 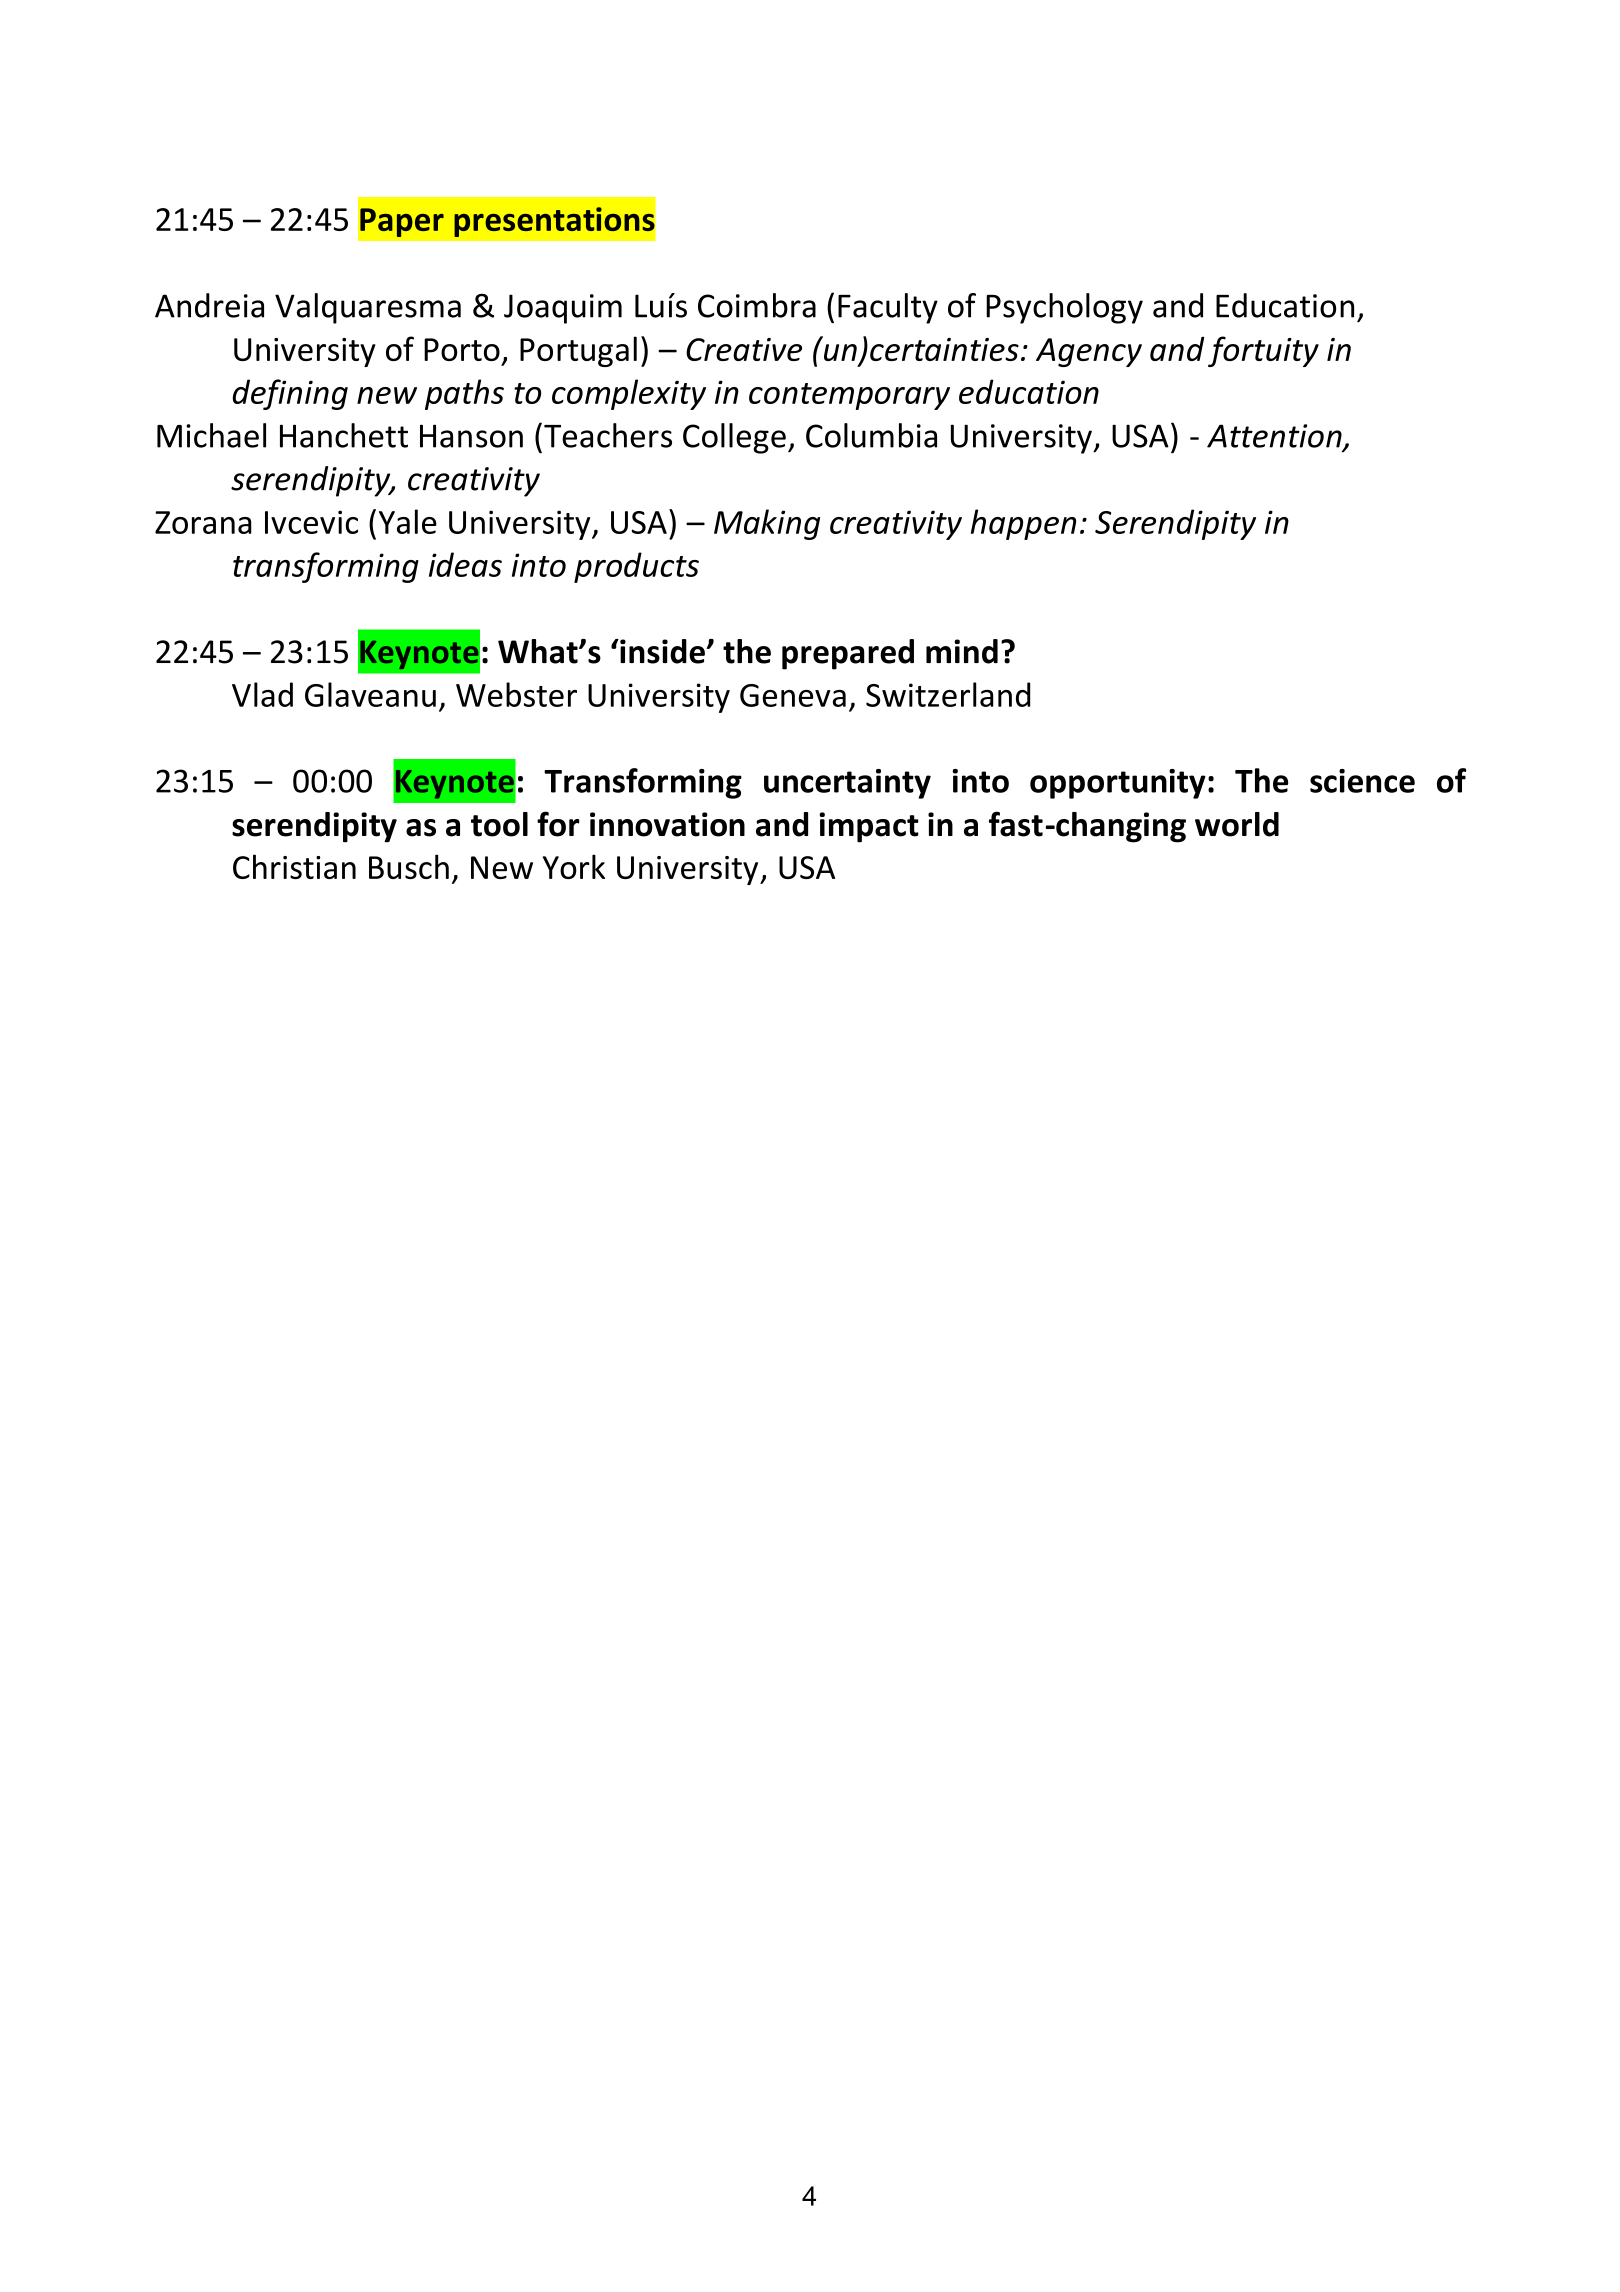 I want to click on Yale, so click(x=408, y=521).
